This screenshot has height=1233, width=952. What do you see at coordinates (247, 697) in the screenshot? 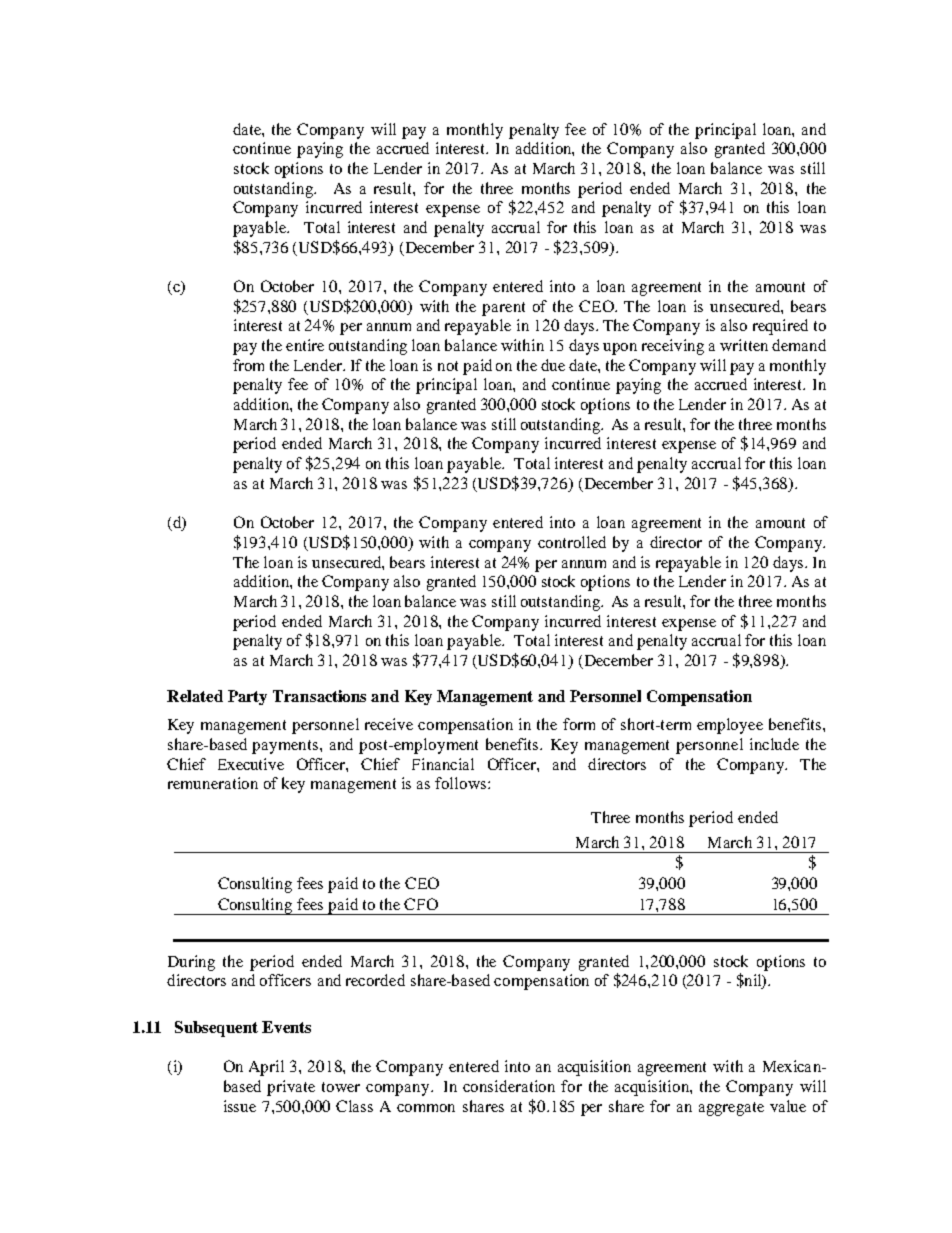
I see `Party` at bounding box center [247, 697].
